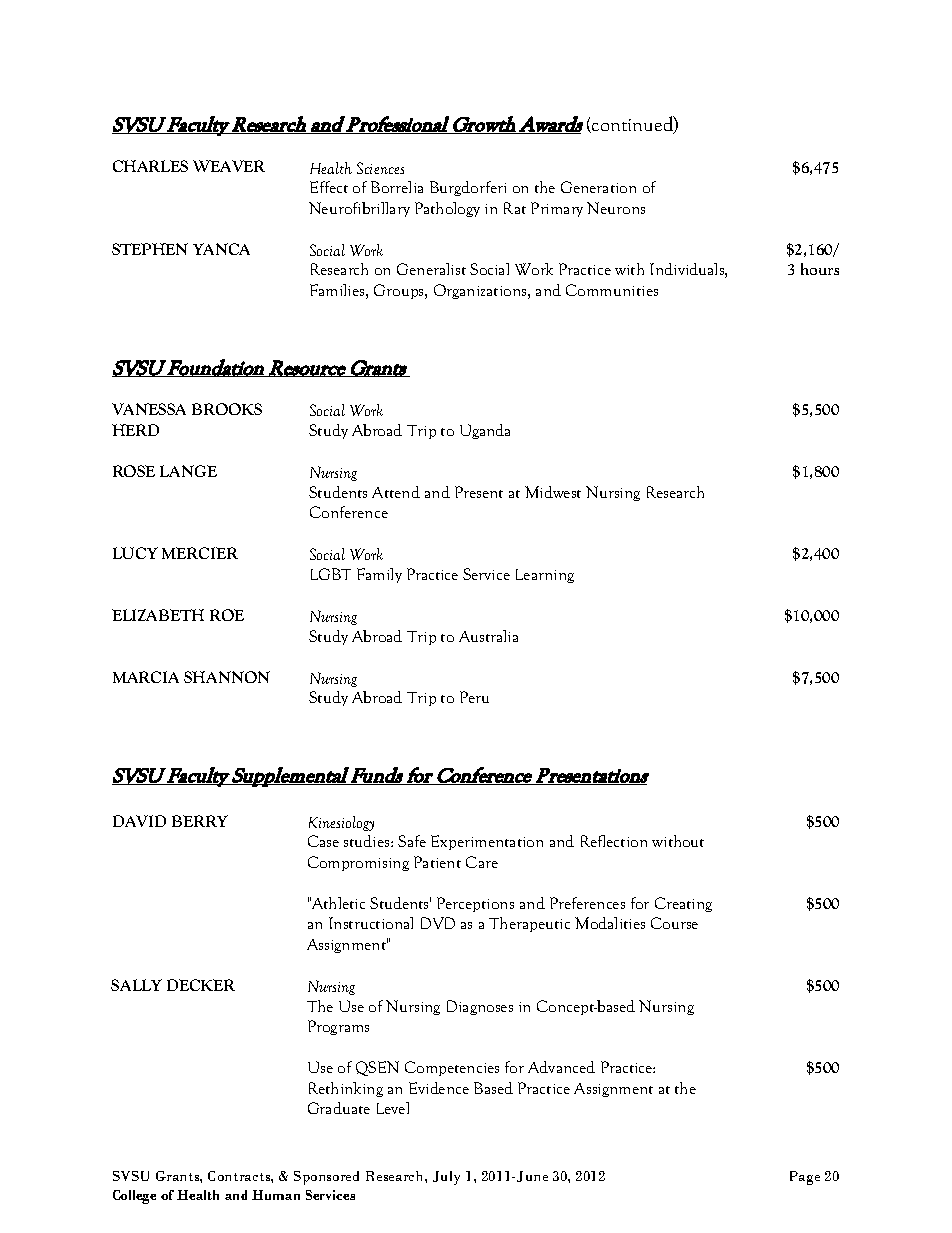  Describe the element at coordinates (616, 208) in the document. I see `Neurons` at that location.
